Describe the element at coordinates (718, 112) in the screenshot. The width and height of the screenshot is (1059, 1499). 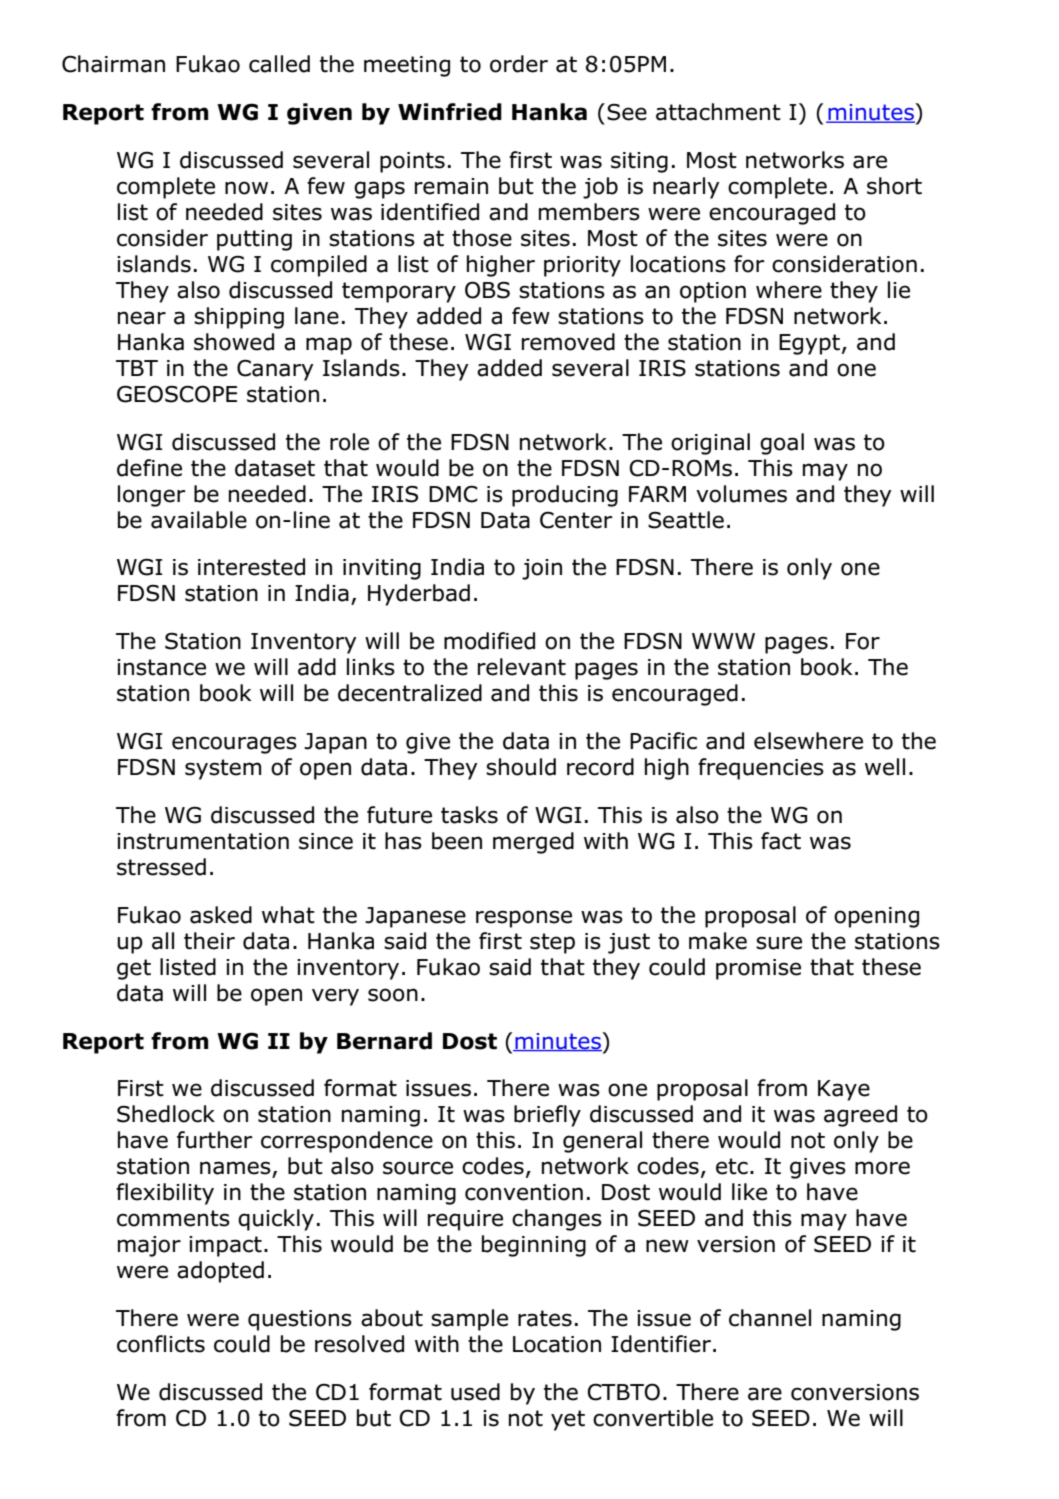
I see `attachment` at that location.
